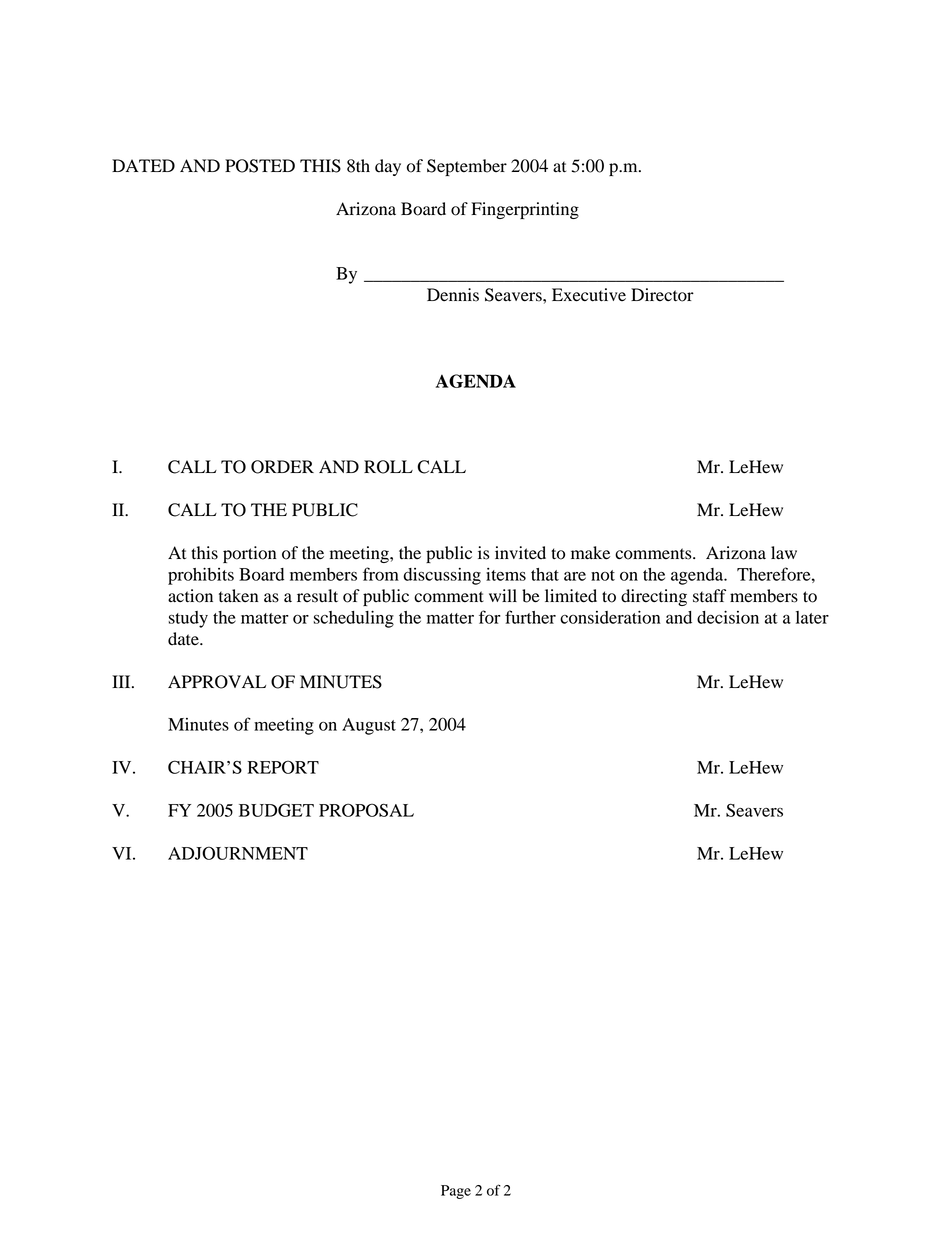  What do you see at coordinates (662, 295) in the screenshot?
I see `Director` at bounding box center [662, 295].
